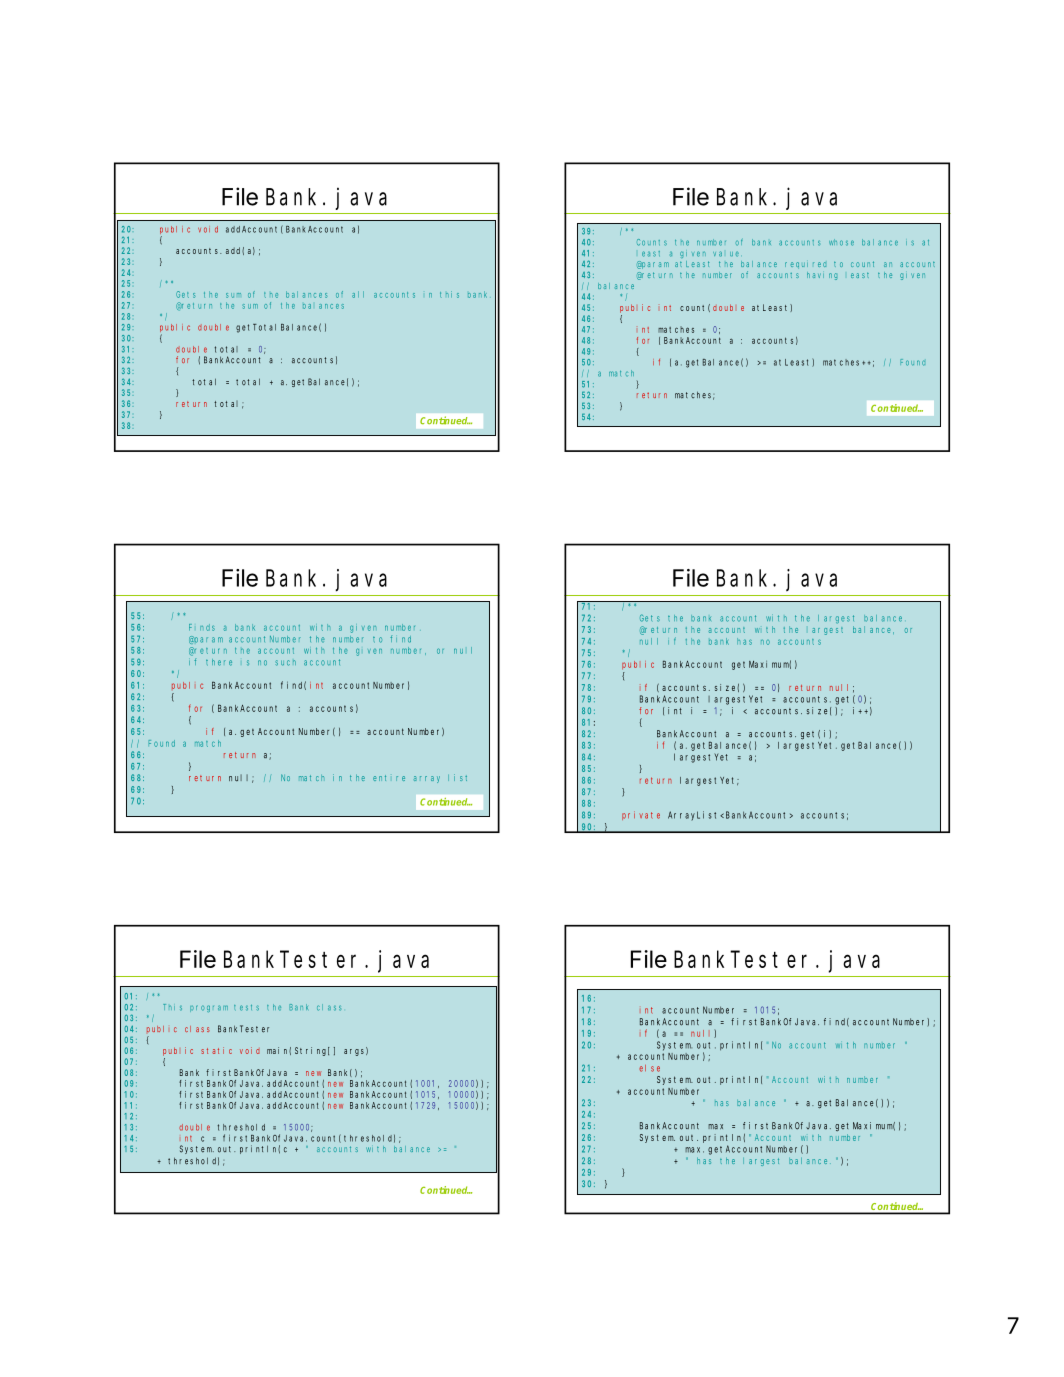  I want to click on private, so click(641, 815).
